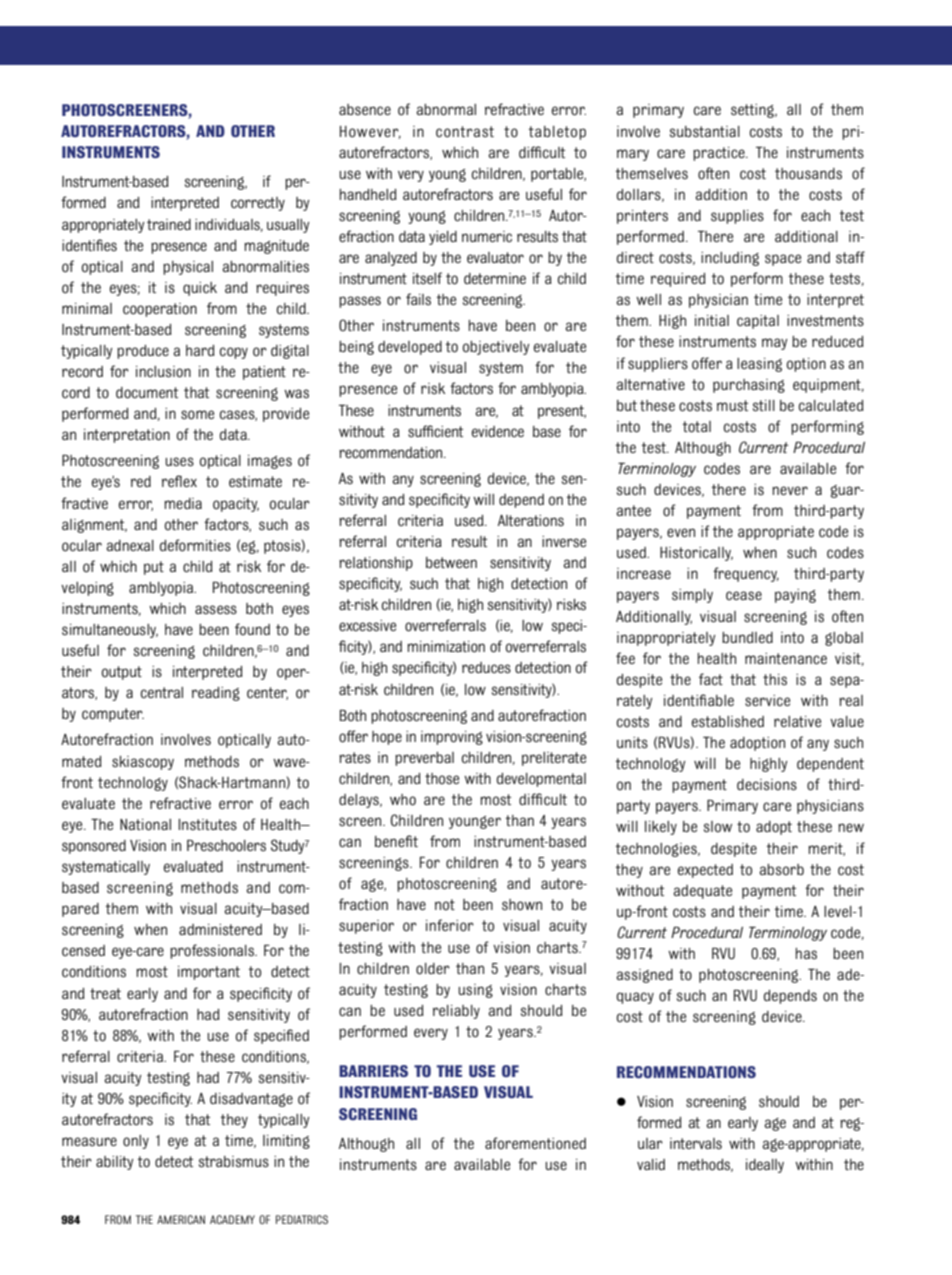  Describe the element at coordinates (197, 415) in the page. I see `some` at that location.
